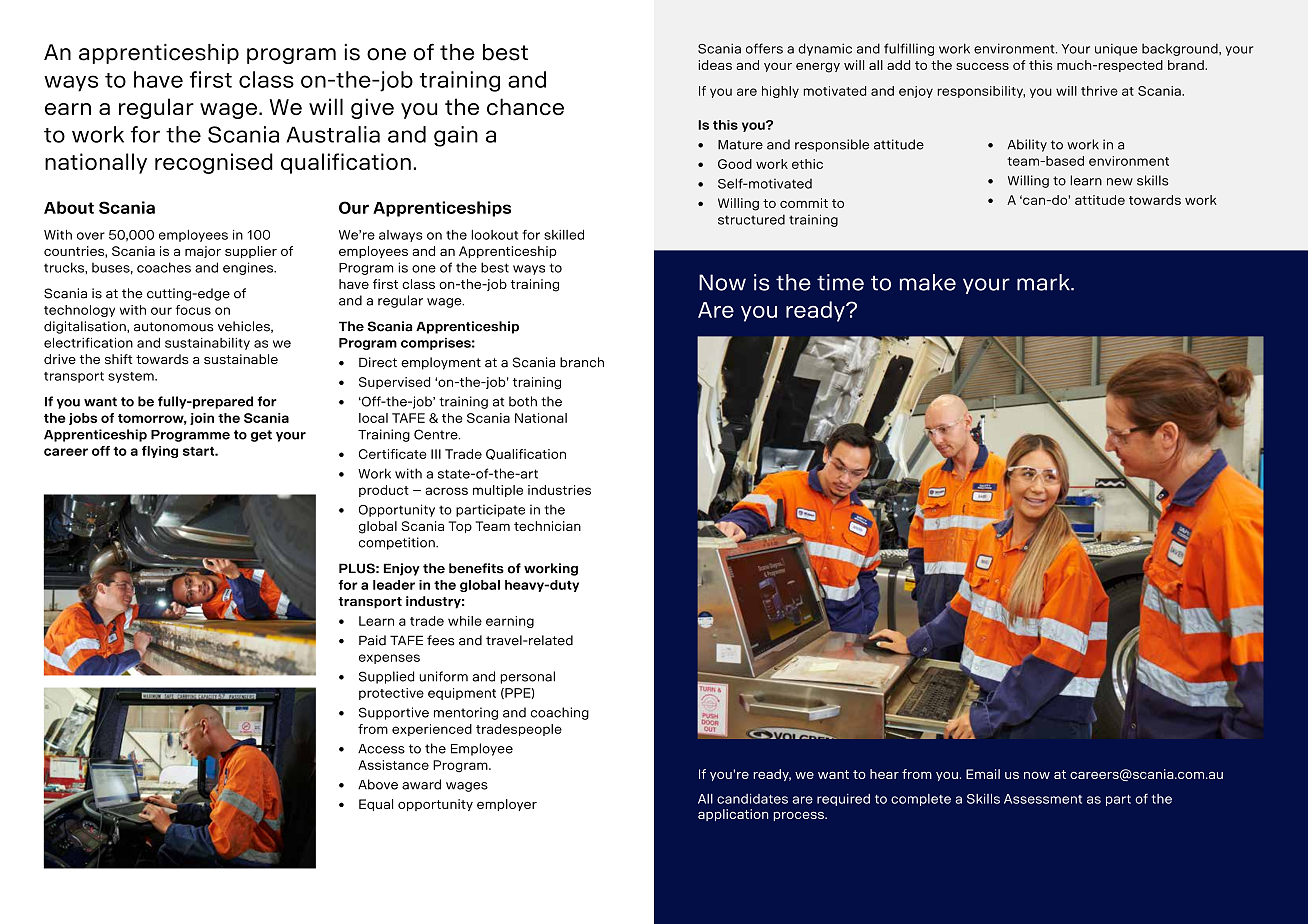  I want to click on give, so click(372, 108).
